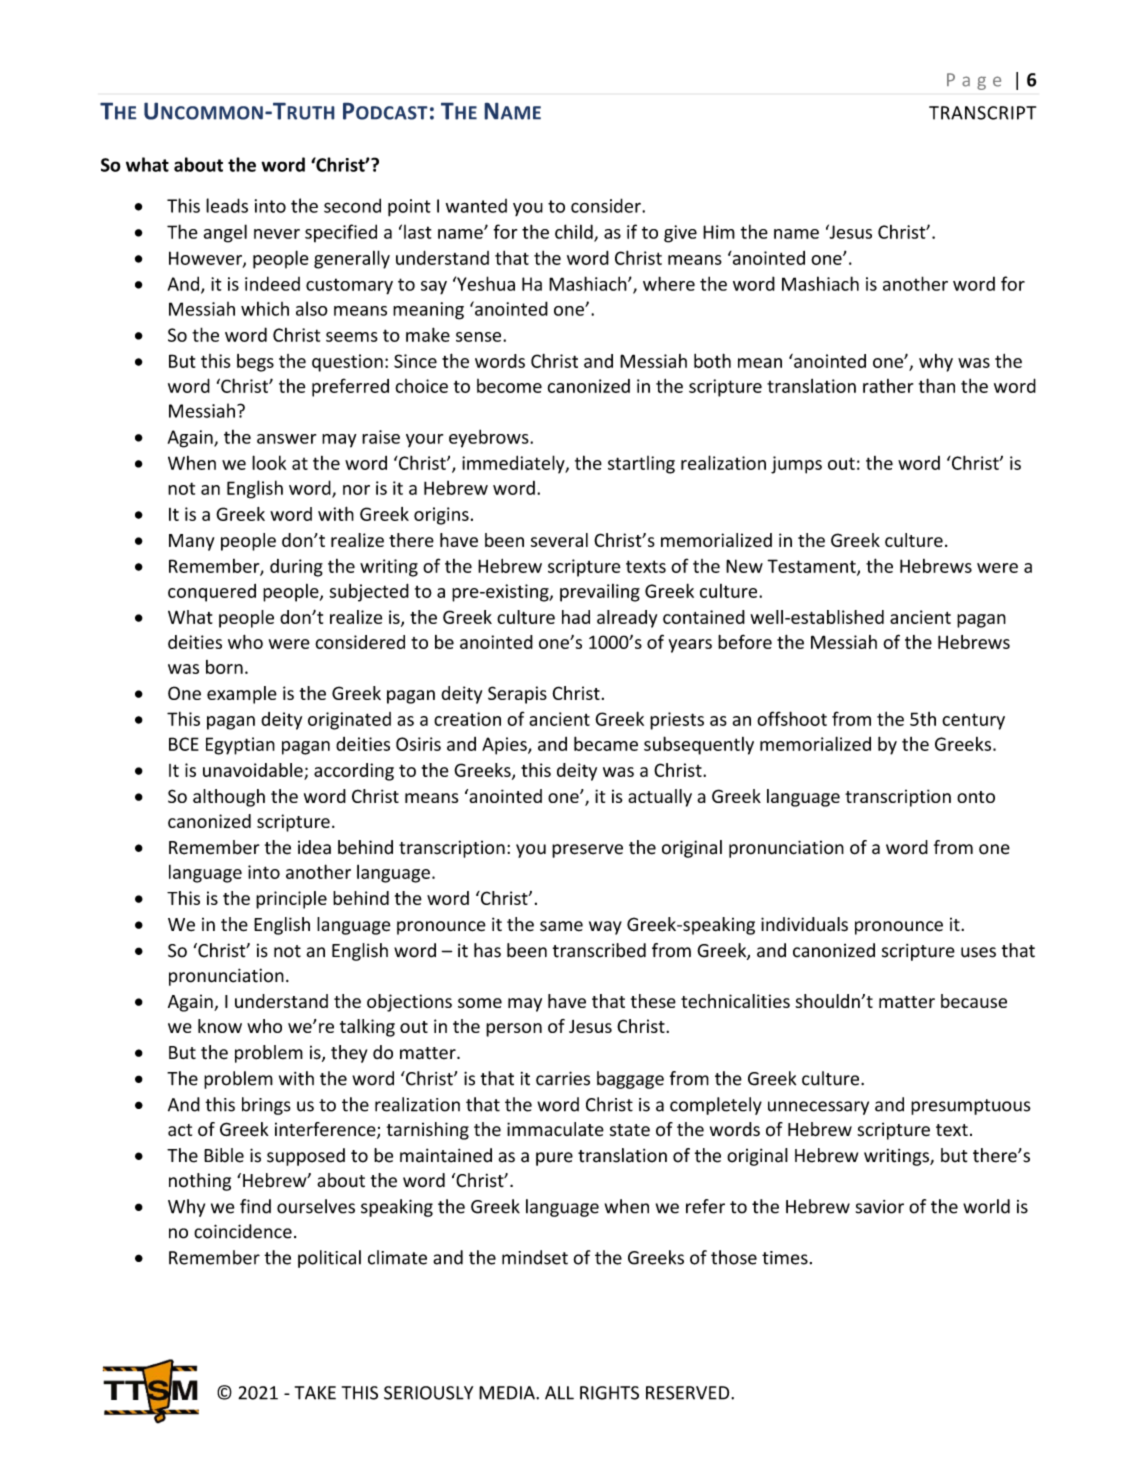 This page has width=1137, height=1472. Describe the element at coordinates (641, 465) in the page. I see `startling` at that location.
